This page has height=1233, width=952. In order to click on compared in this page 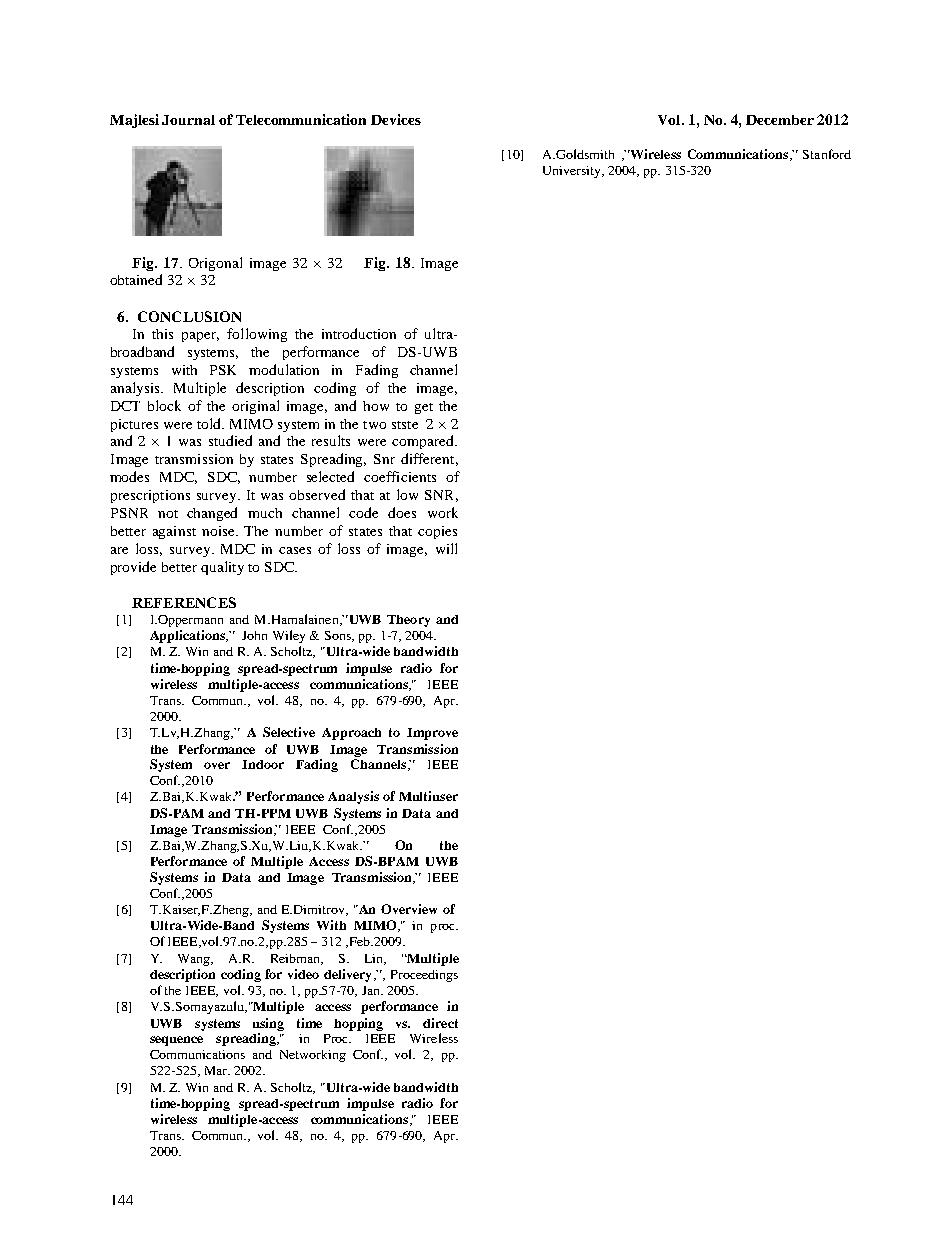, I will do `click(424, 442)`.
